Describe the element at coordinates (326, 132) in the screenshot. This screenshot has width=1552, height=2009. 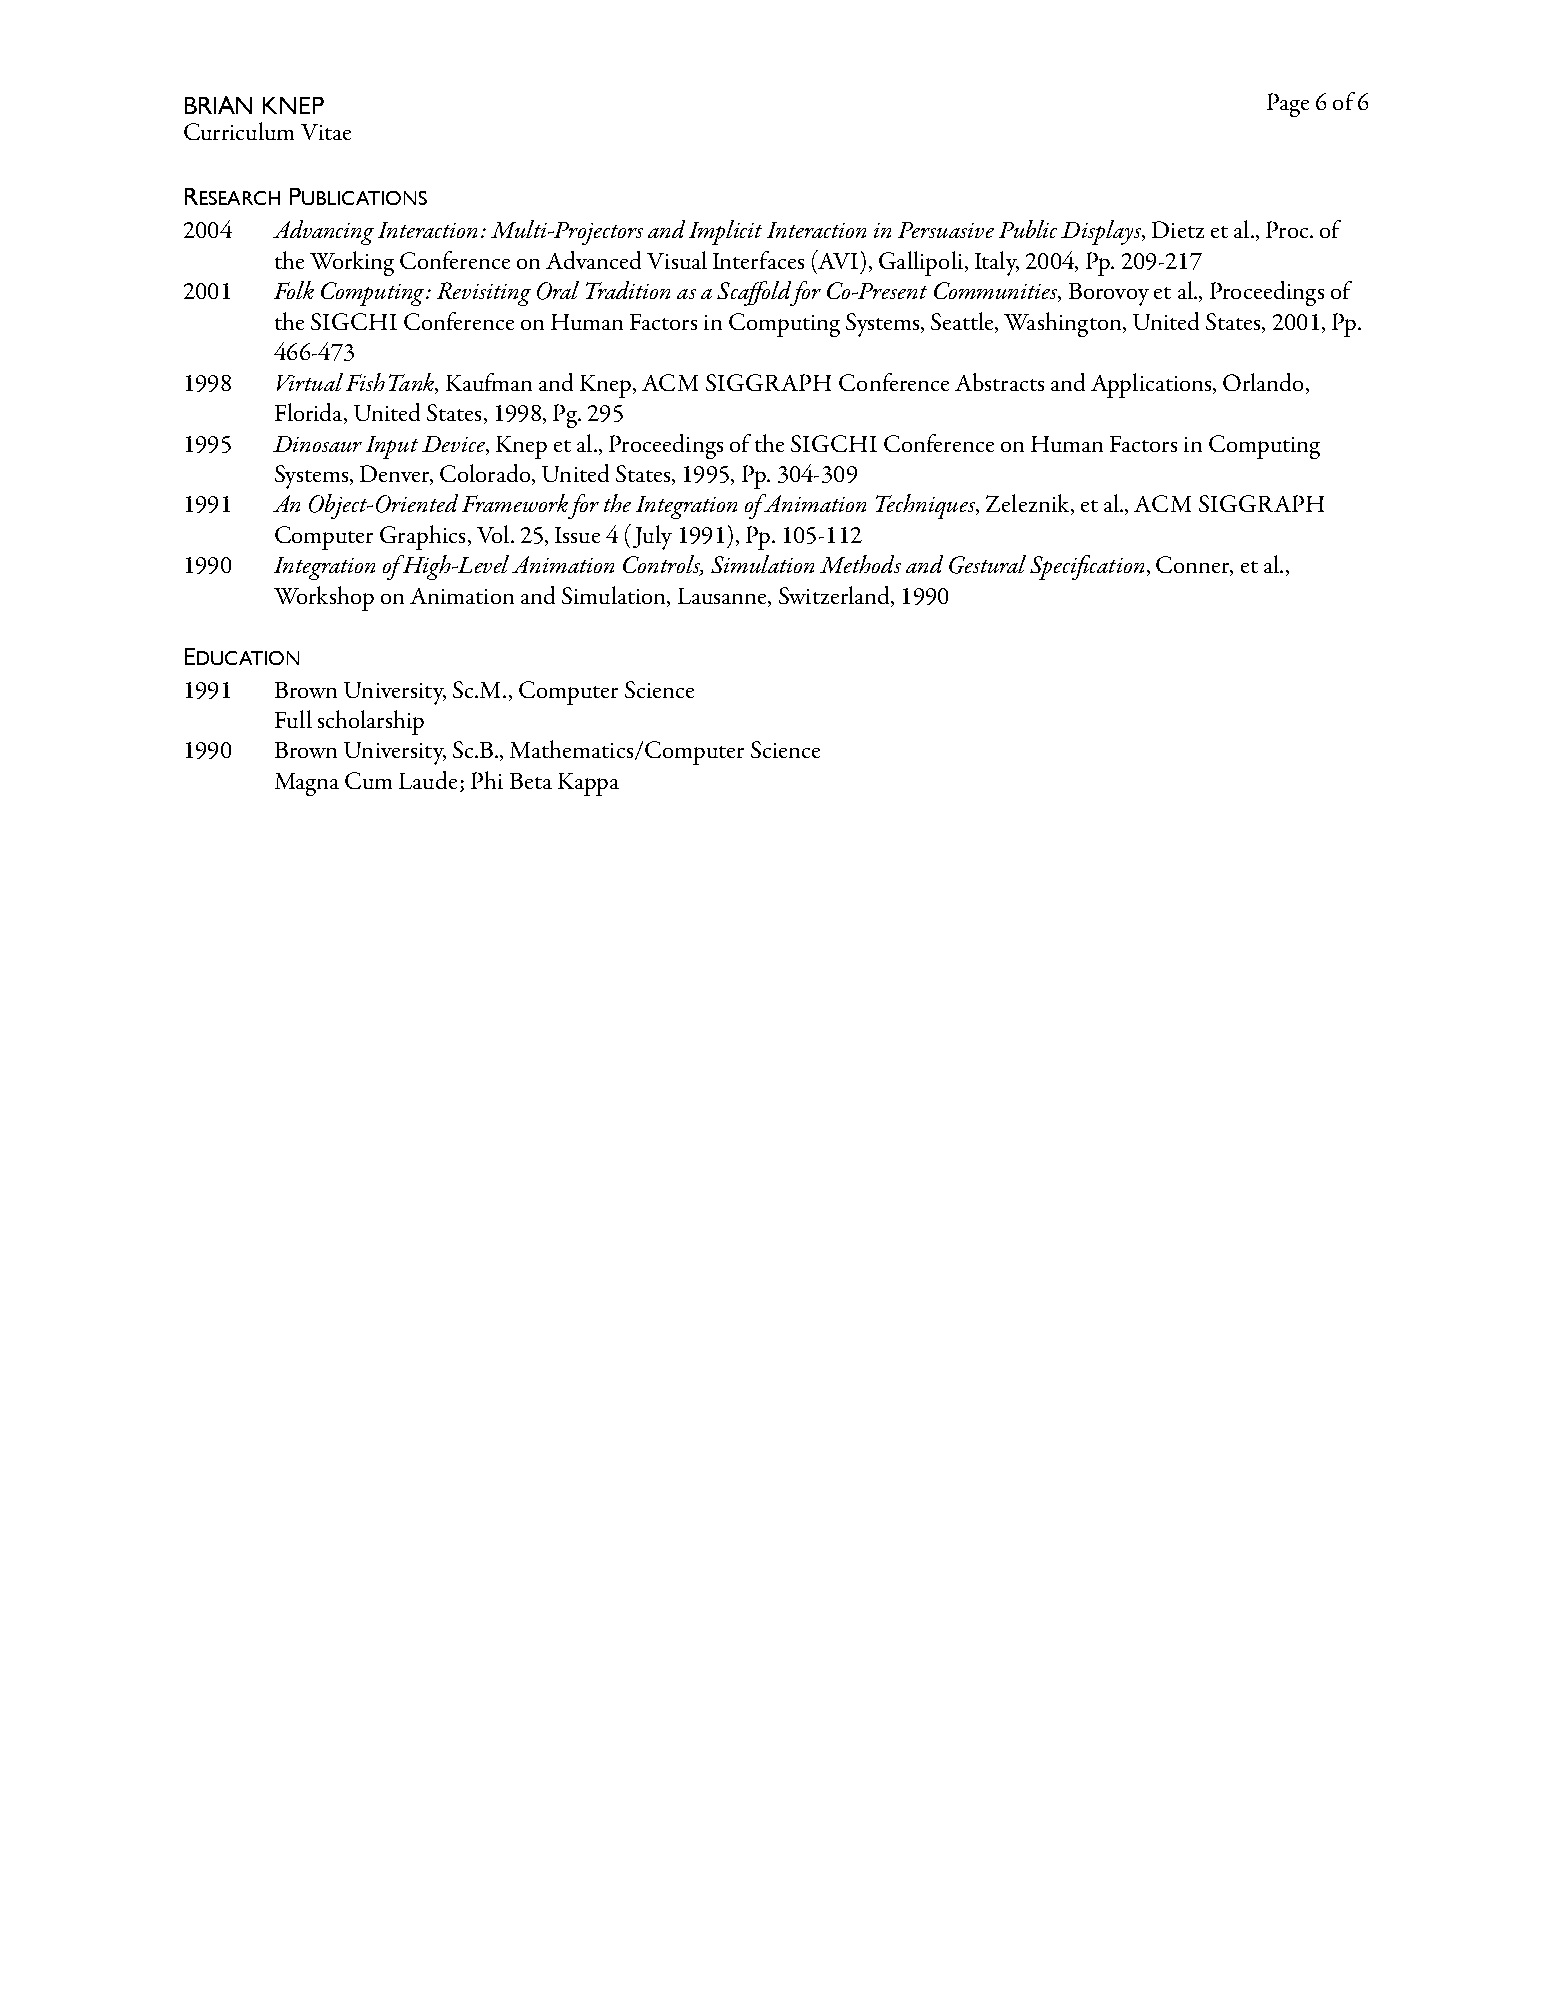
I see `Vitae` at that location.
